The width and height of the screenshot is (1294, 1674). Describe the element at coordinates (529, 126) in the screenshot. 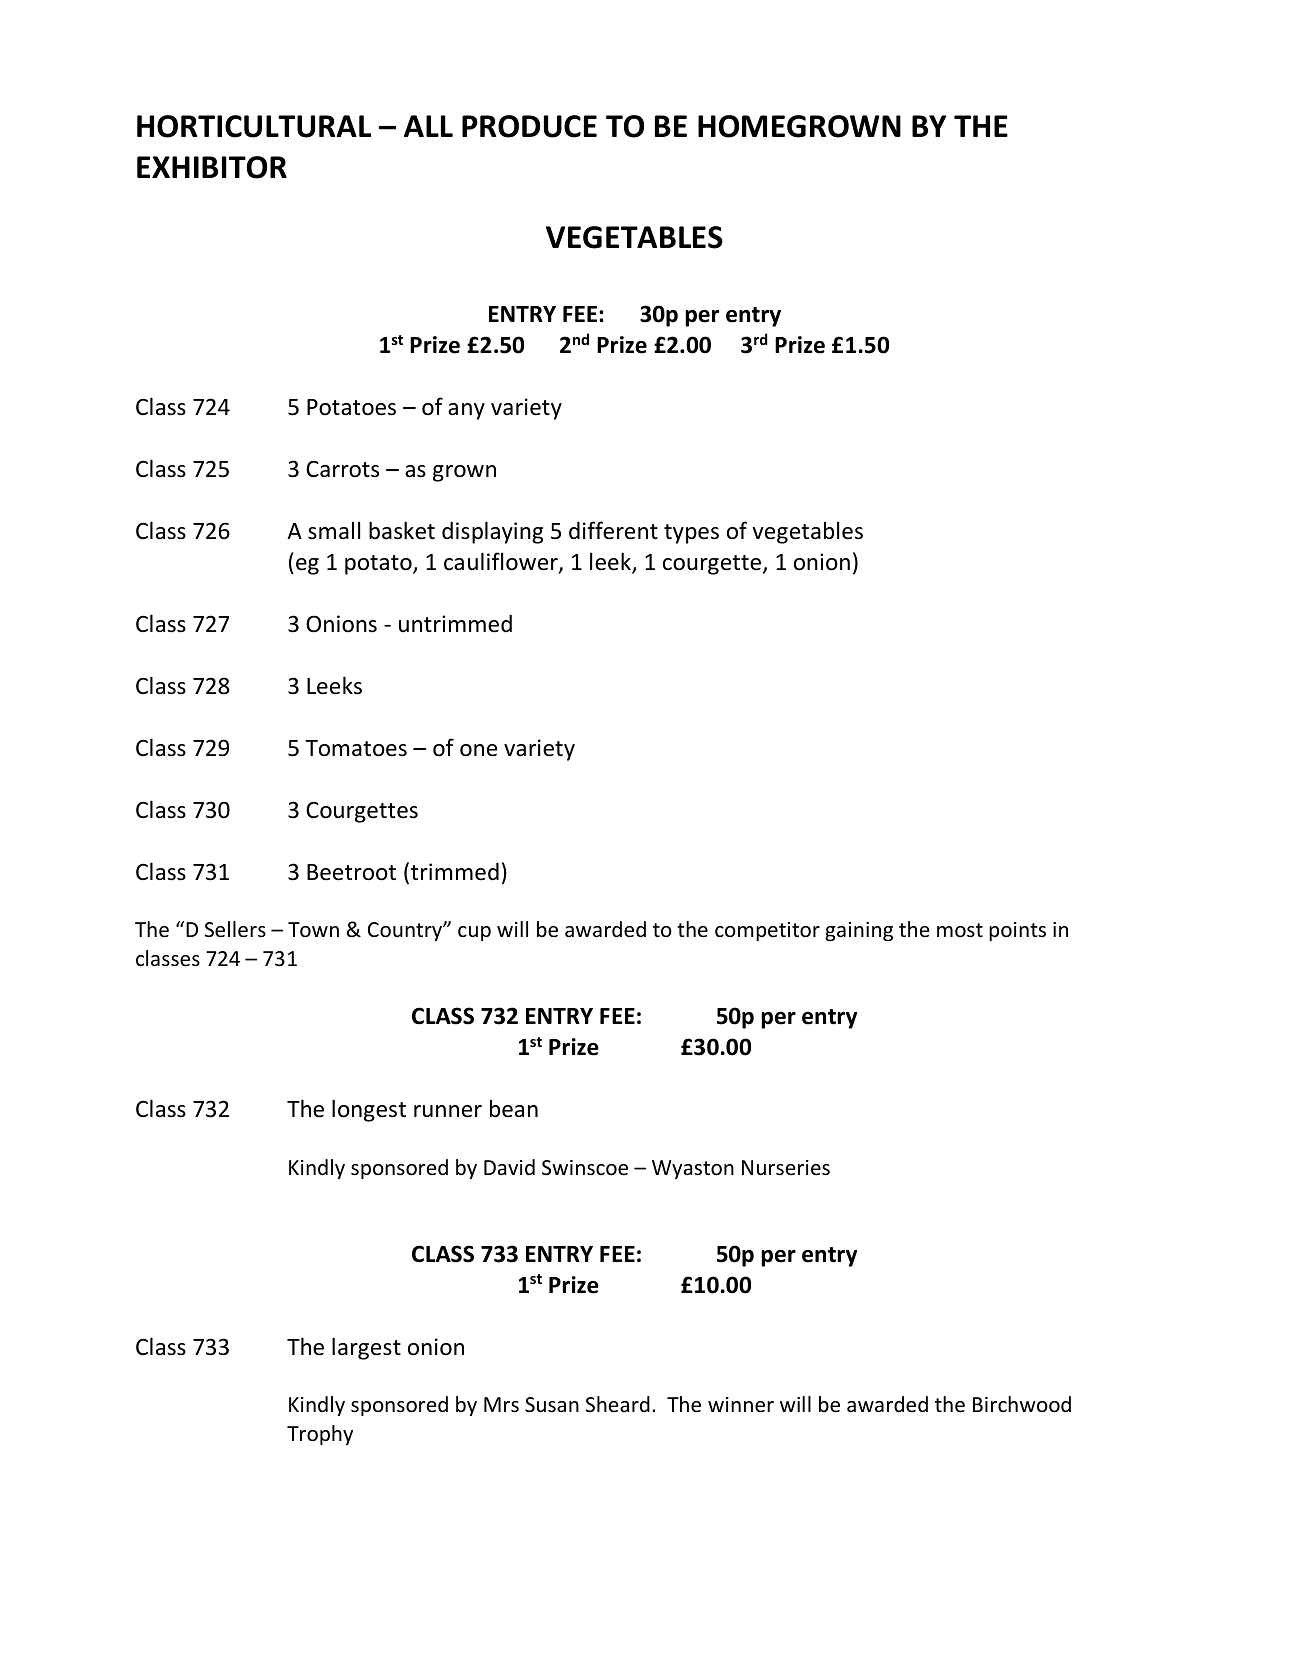

I see `PRODUCE` at that location.
